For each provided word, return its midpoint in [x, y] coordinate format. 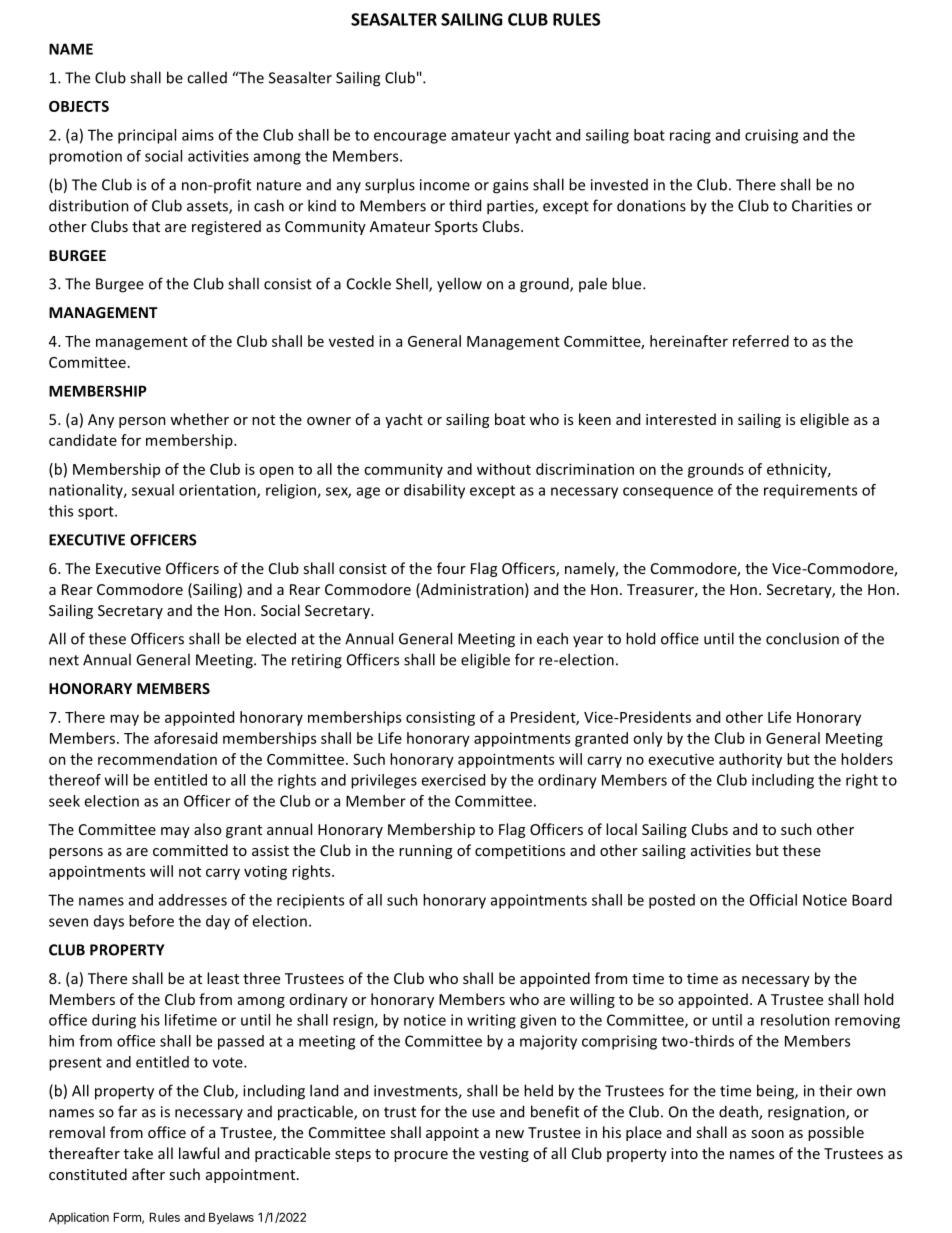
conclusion [802, 638]
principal [147, 136]
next [64, 660]
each [552, 638]
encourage [410, 138]
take [138, 1153]
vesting [504, 1155]
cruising [771, 136]
